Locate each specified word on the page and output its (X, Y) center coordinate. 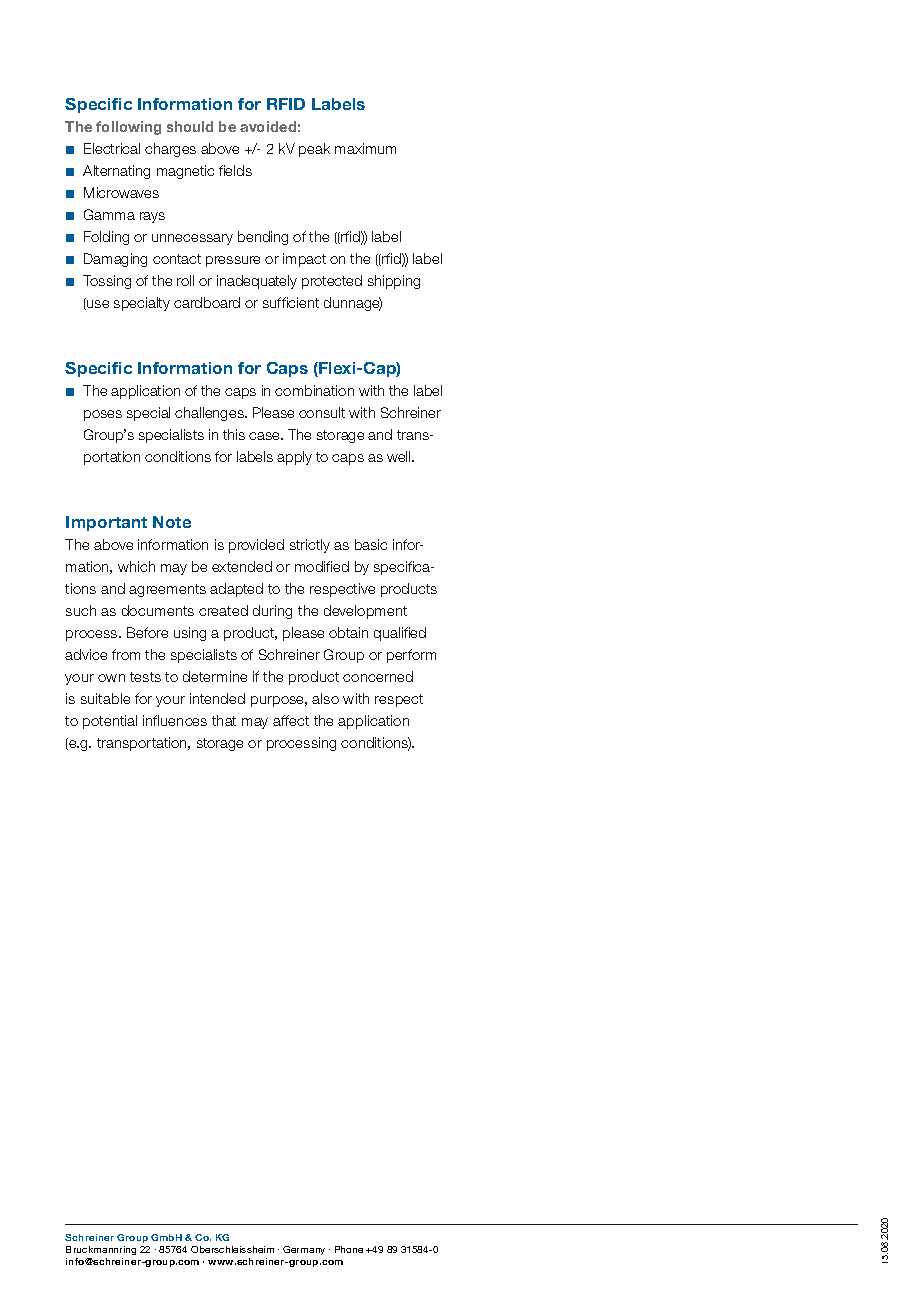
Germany (304, 1250)
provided (256, 546)
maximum (365, 148)
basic (371, 544)
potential (110, 722)
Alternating (116, 172)
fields (235, 170)
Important (106, 523)
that (224, 720)
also (325, 698)
